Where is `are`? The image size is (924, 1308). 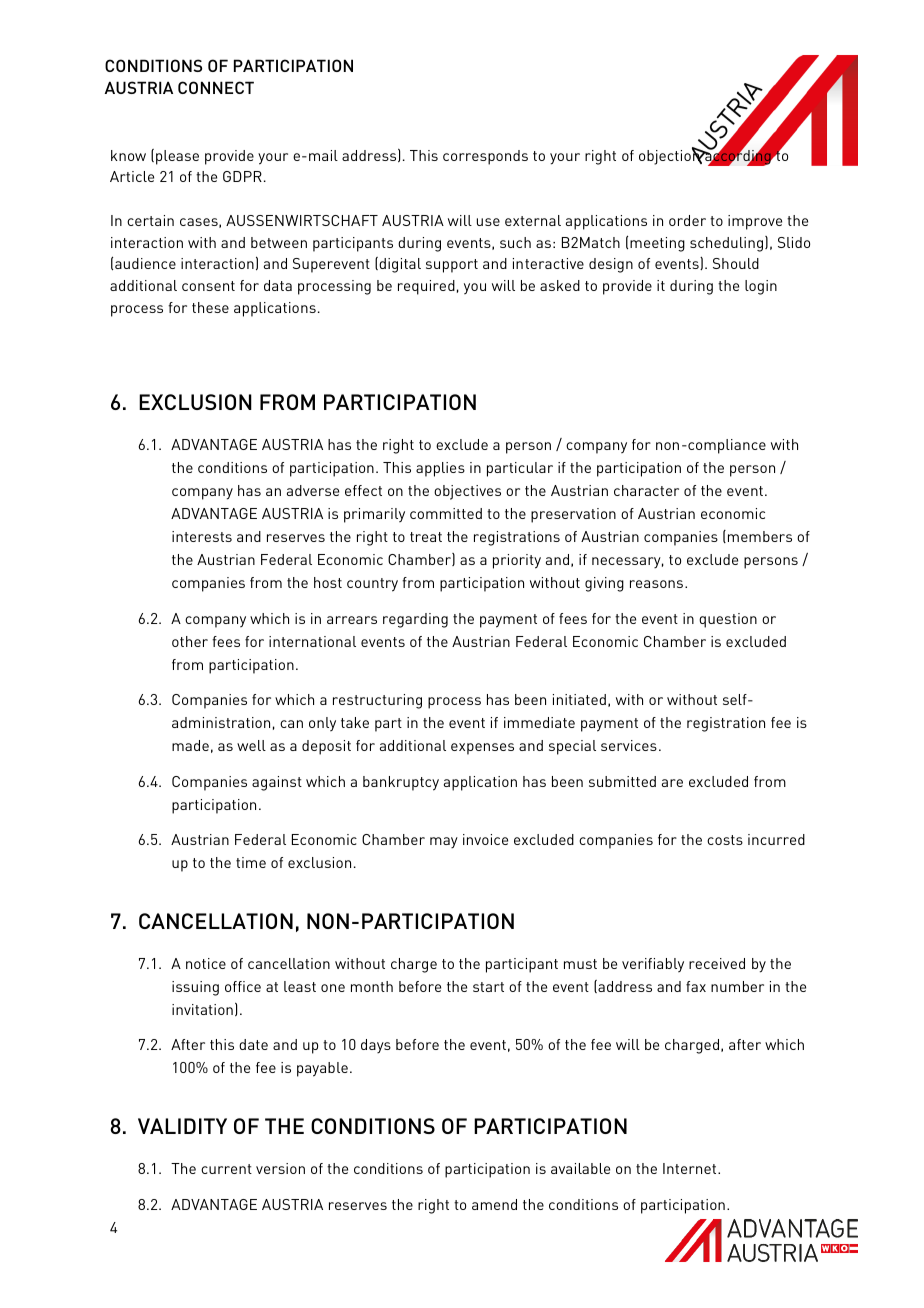
are is located at coordinates (672, 783).
